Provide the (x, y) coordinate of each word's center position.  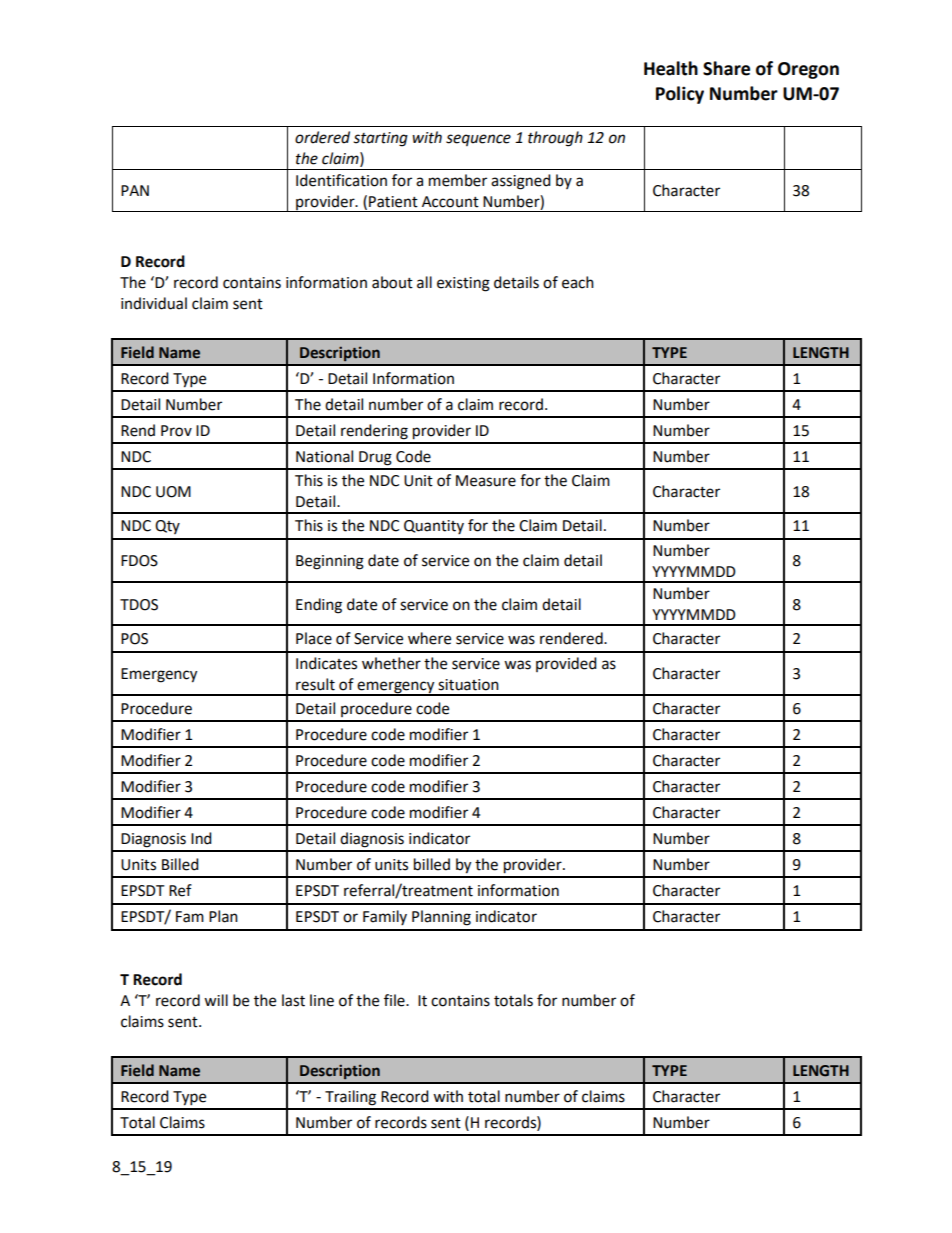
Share (726, 68)
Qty (167, 527)
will (216, 1000)
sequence (478, 140)
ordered (322, 137)
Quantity (434, 527)
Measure (486, 481)
